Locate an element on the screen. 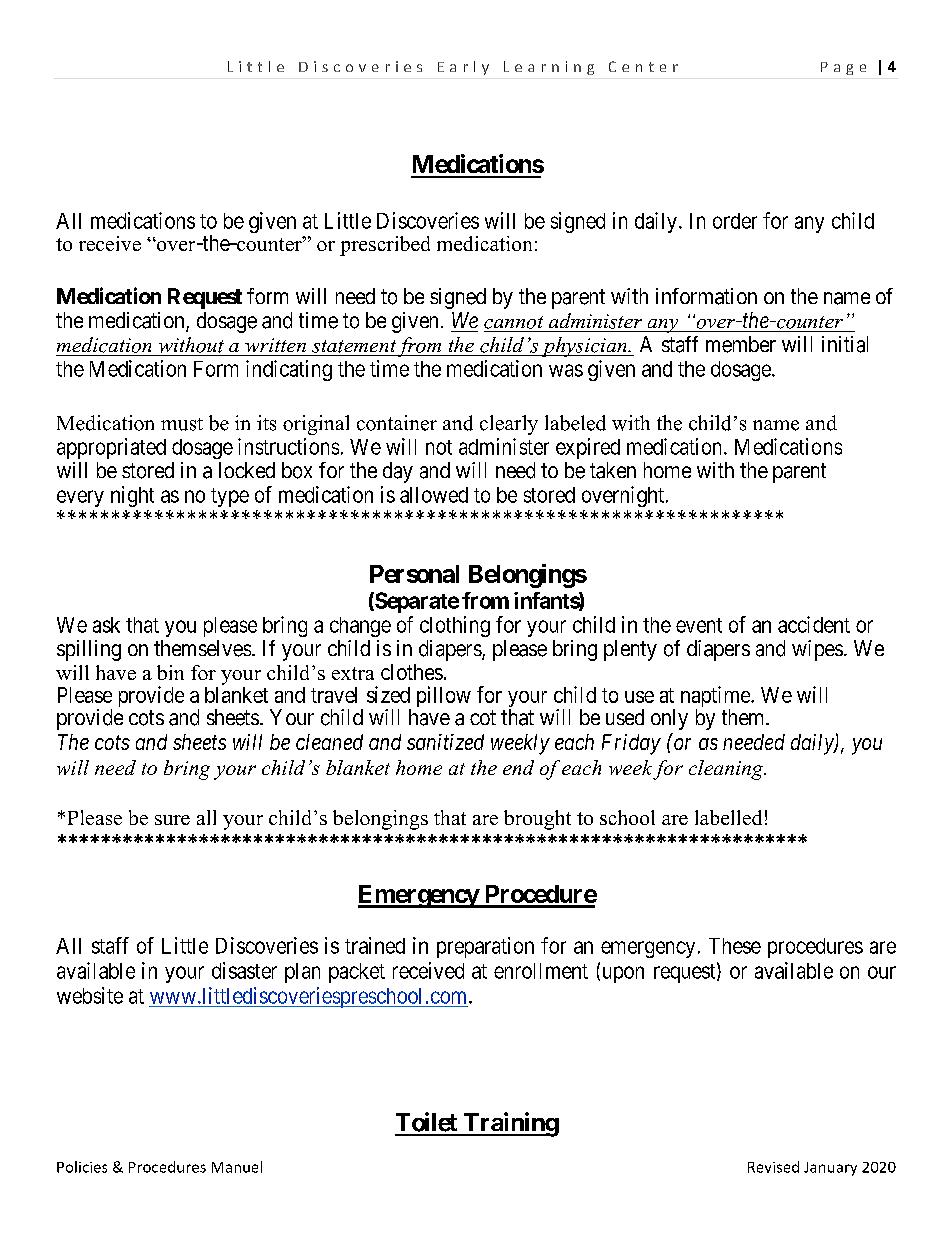  prescribed is located at coordinates (385, 246).
